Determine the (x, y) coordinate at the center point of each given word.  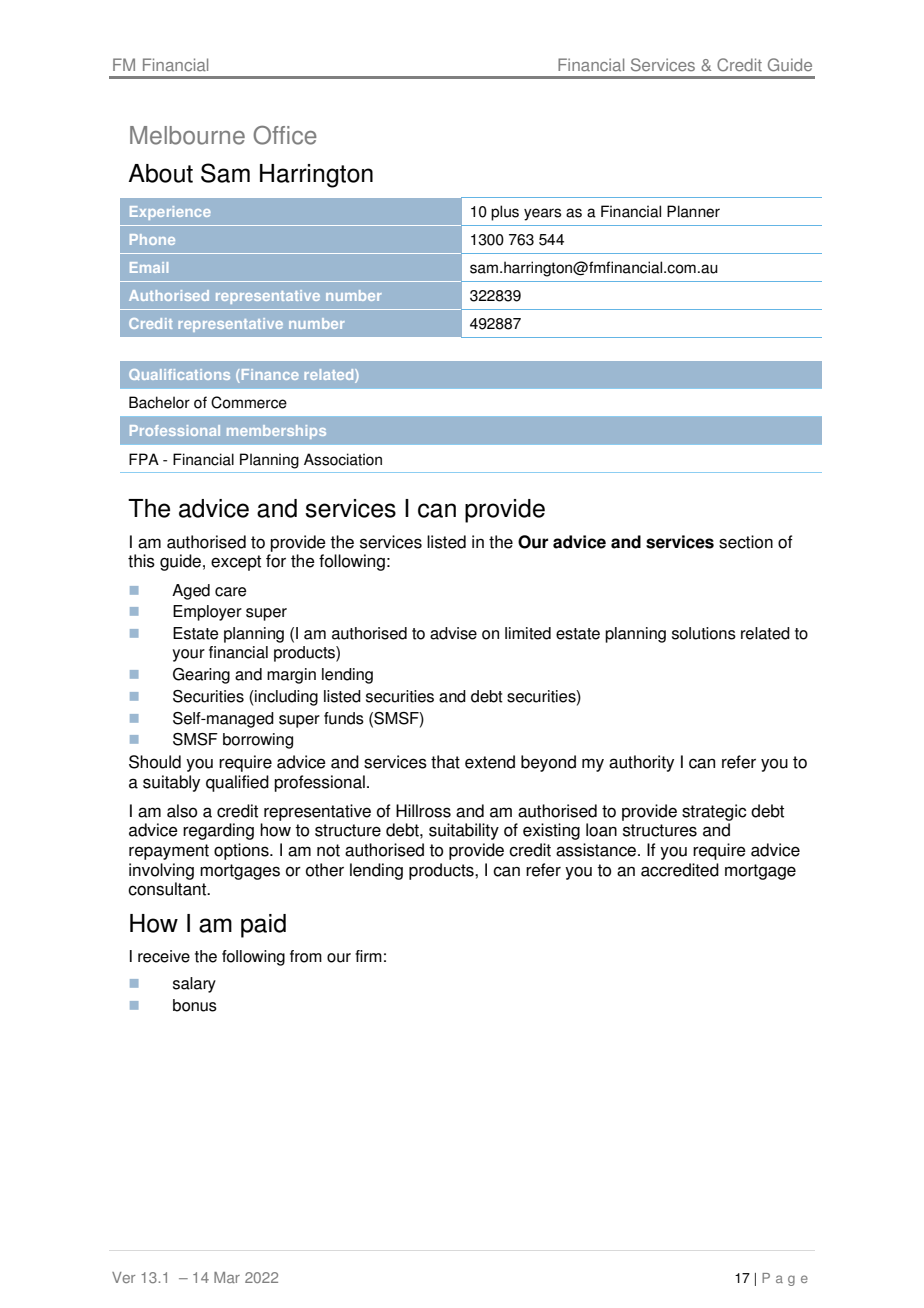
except (236, 563)
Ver (123, 1277)
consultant (168, 889)
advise (453, 633)
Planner (693, 211)
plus (505, 213)
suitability (464, 831)
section (746, 542)
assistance (597, 850)
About (160, 173)
